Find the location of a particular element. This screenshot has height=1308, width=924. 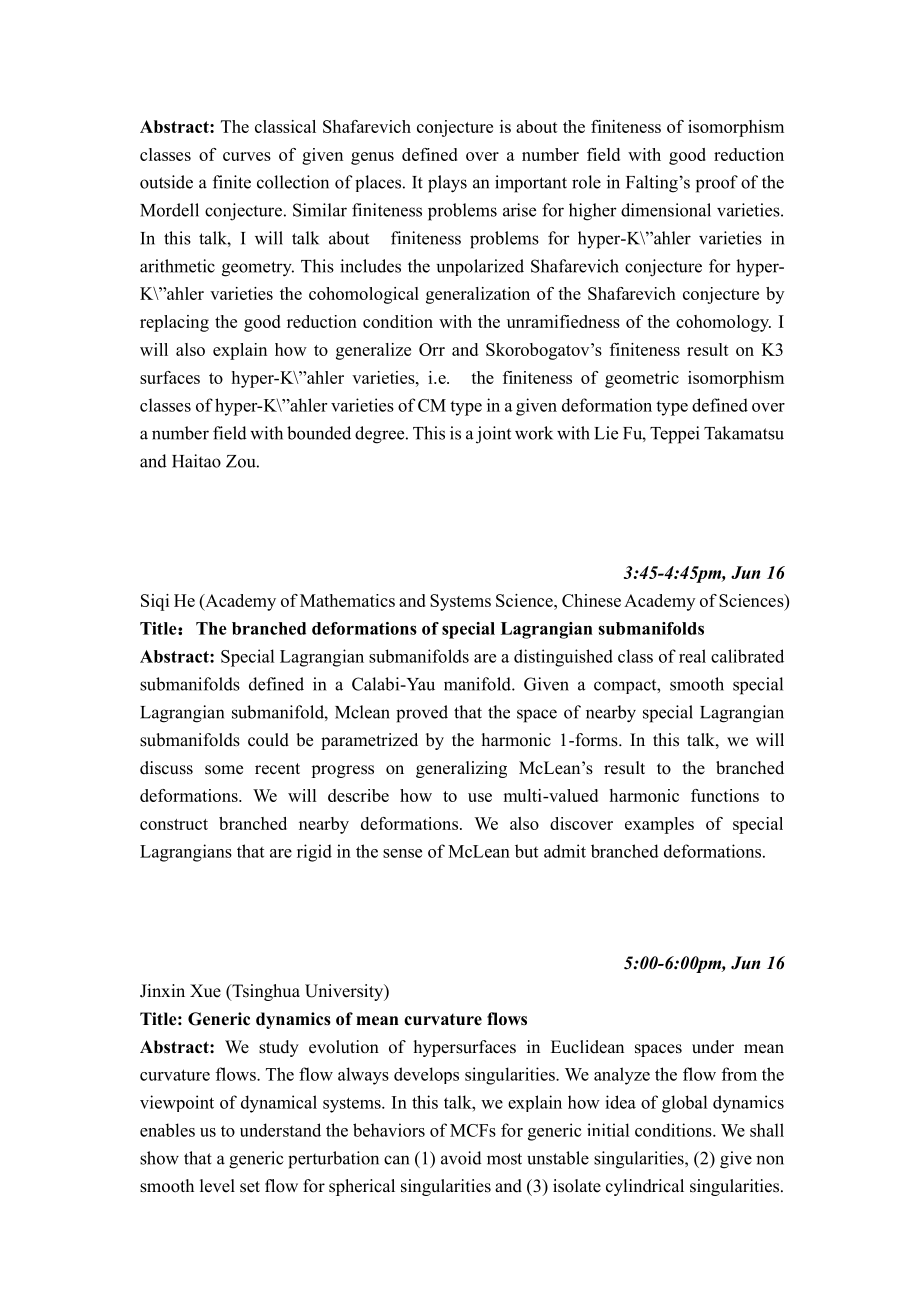

joint is located at coordinates (493, 435).
